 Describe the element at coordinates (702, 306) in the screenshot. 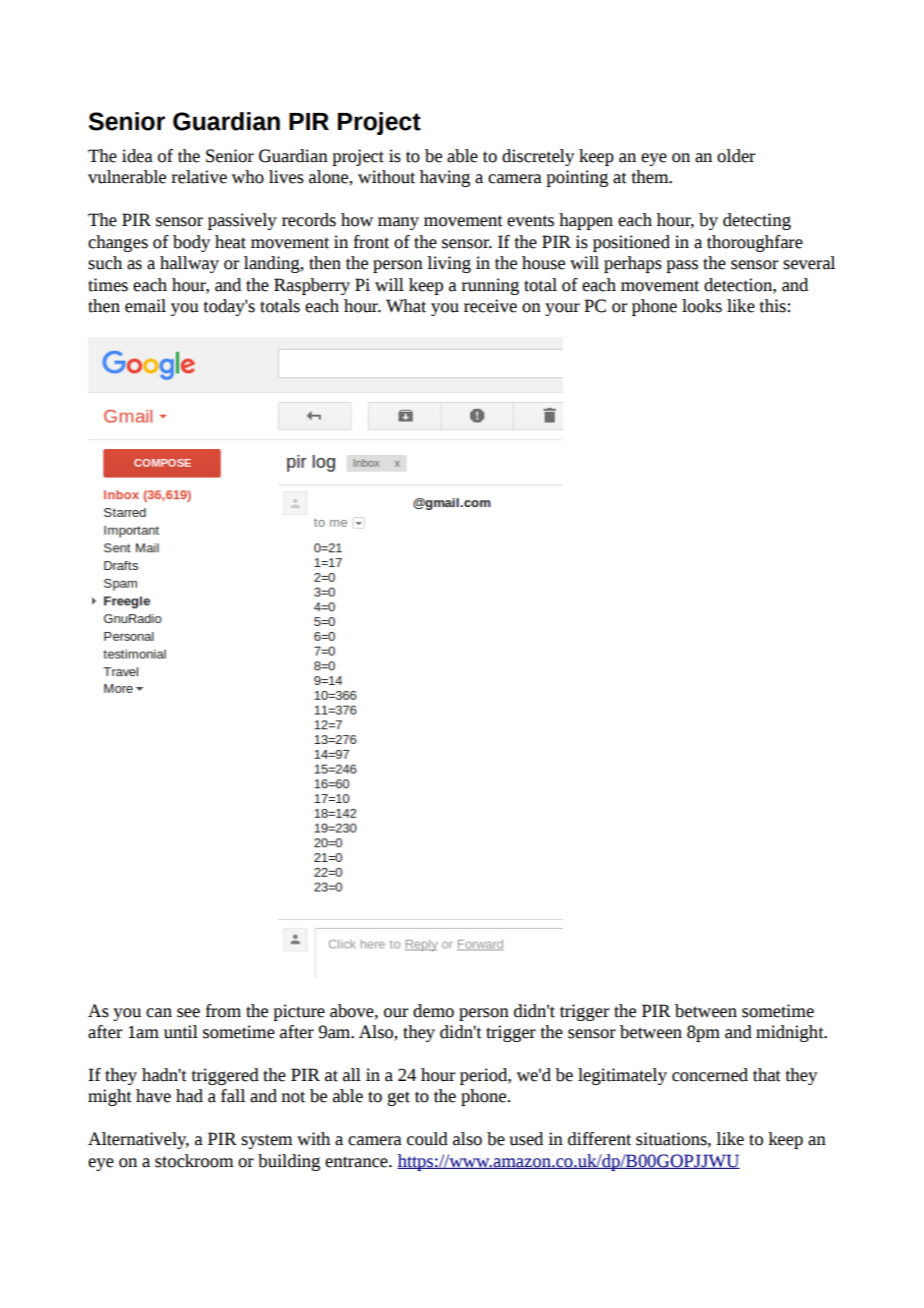

I see `looks` at that location.
